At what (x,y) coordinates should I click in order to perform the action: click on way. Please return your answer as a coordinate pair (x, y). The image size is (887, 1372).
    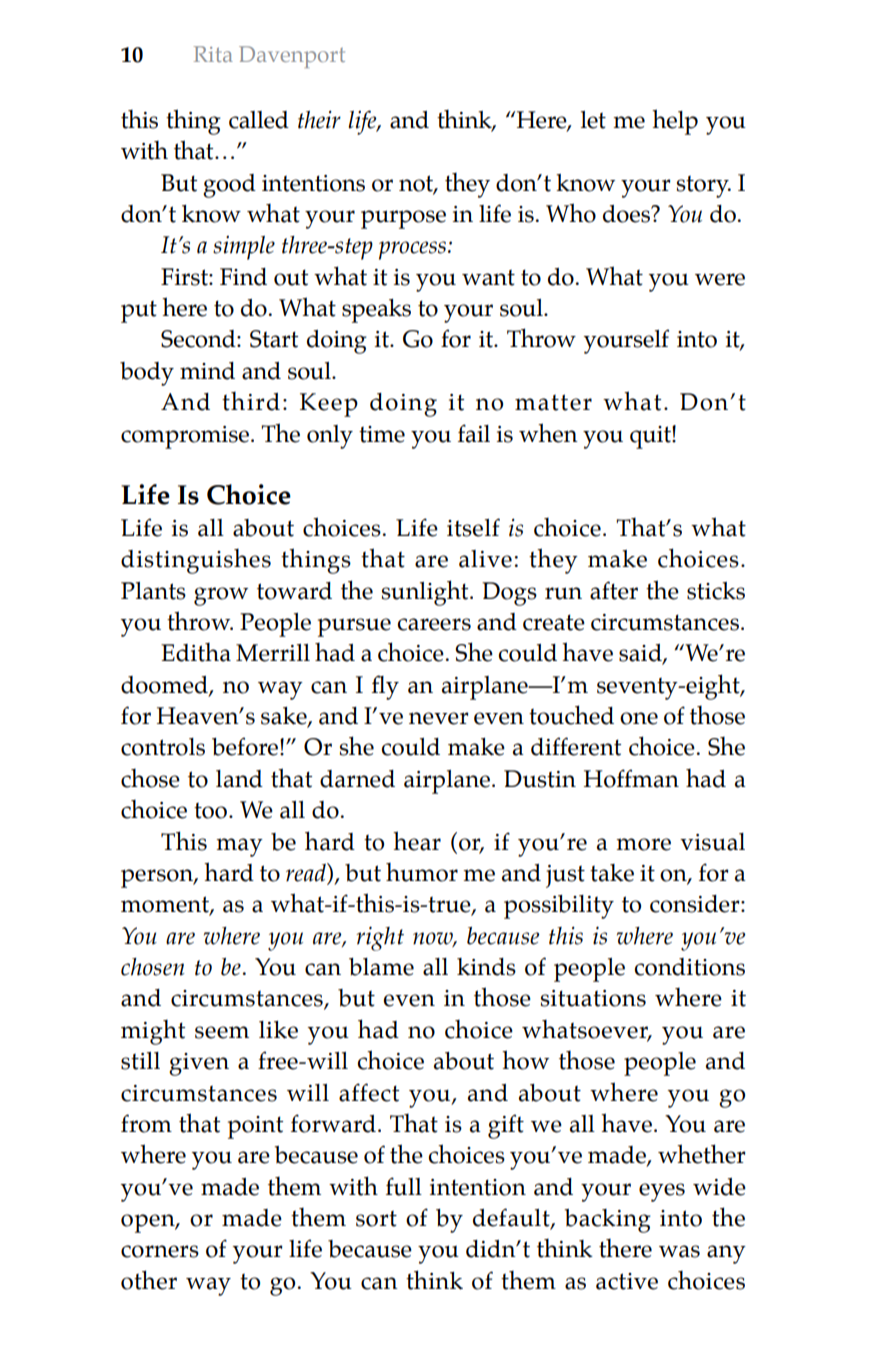
    Looking at the image, I should click on (208, 1286).
